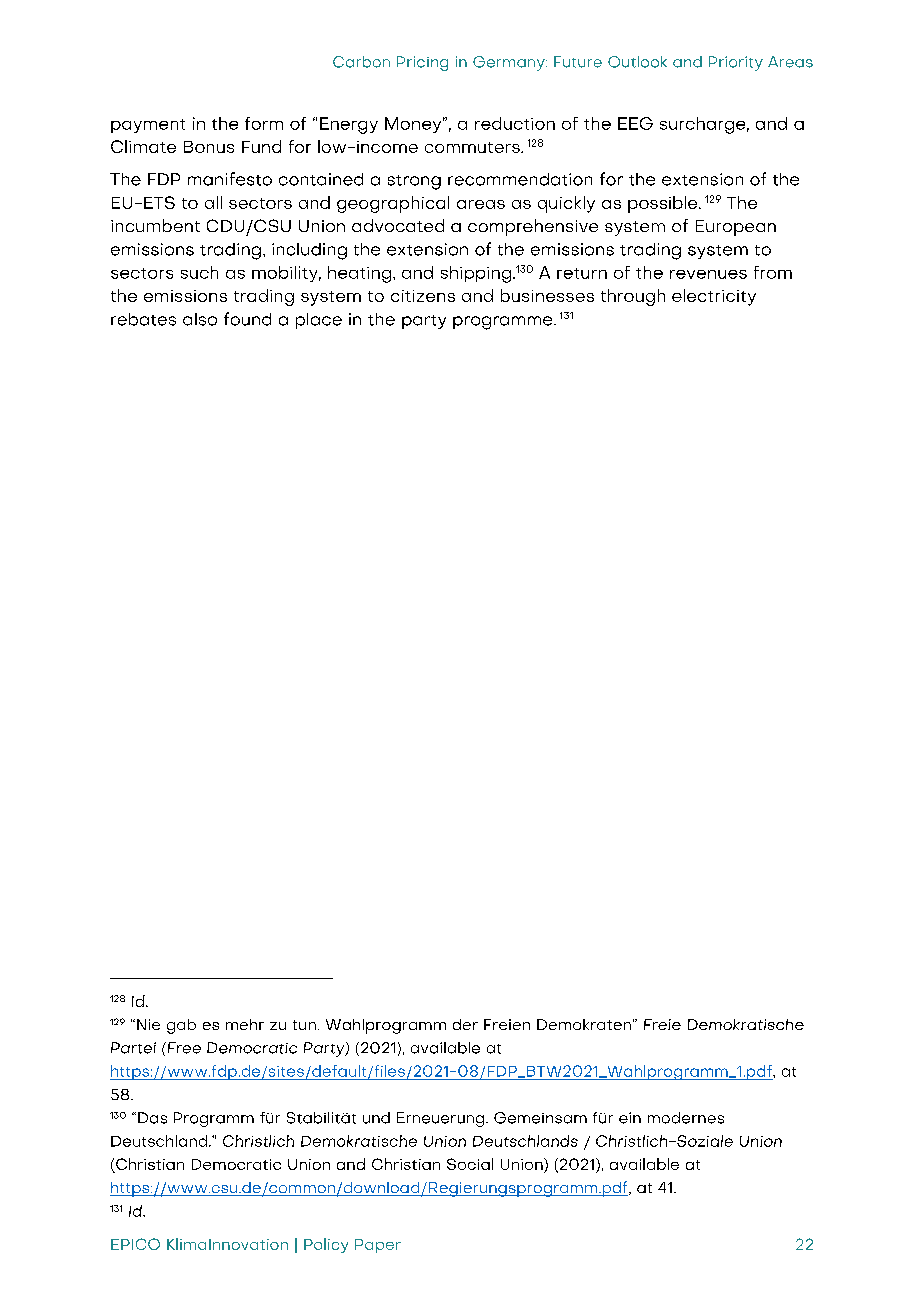 Image resolution: width=924 pixels, height=1308 pixels. What do you see at coordinates (319, 321) in the page?
I see `place` at bounding box center [319, 321].
